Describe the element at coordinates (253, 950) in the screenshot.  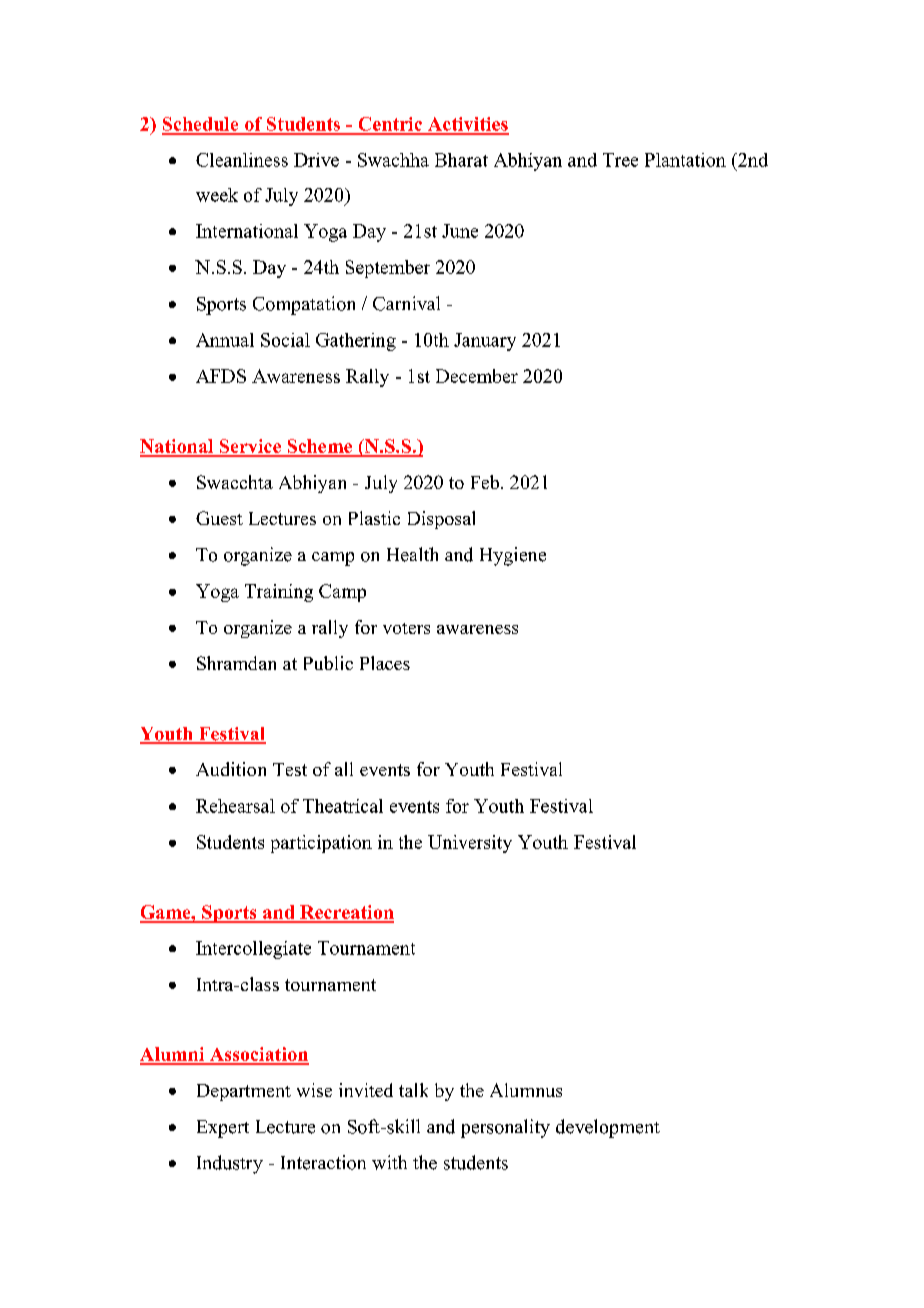
I see `Intercollegiate` at that location.
